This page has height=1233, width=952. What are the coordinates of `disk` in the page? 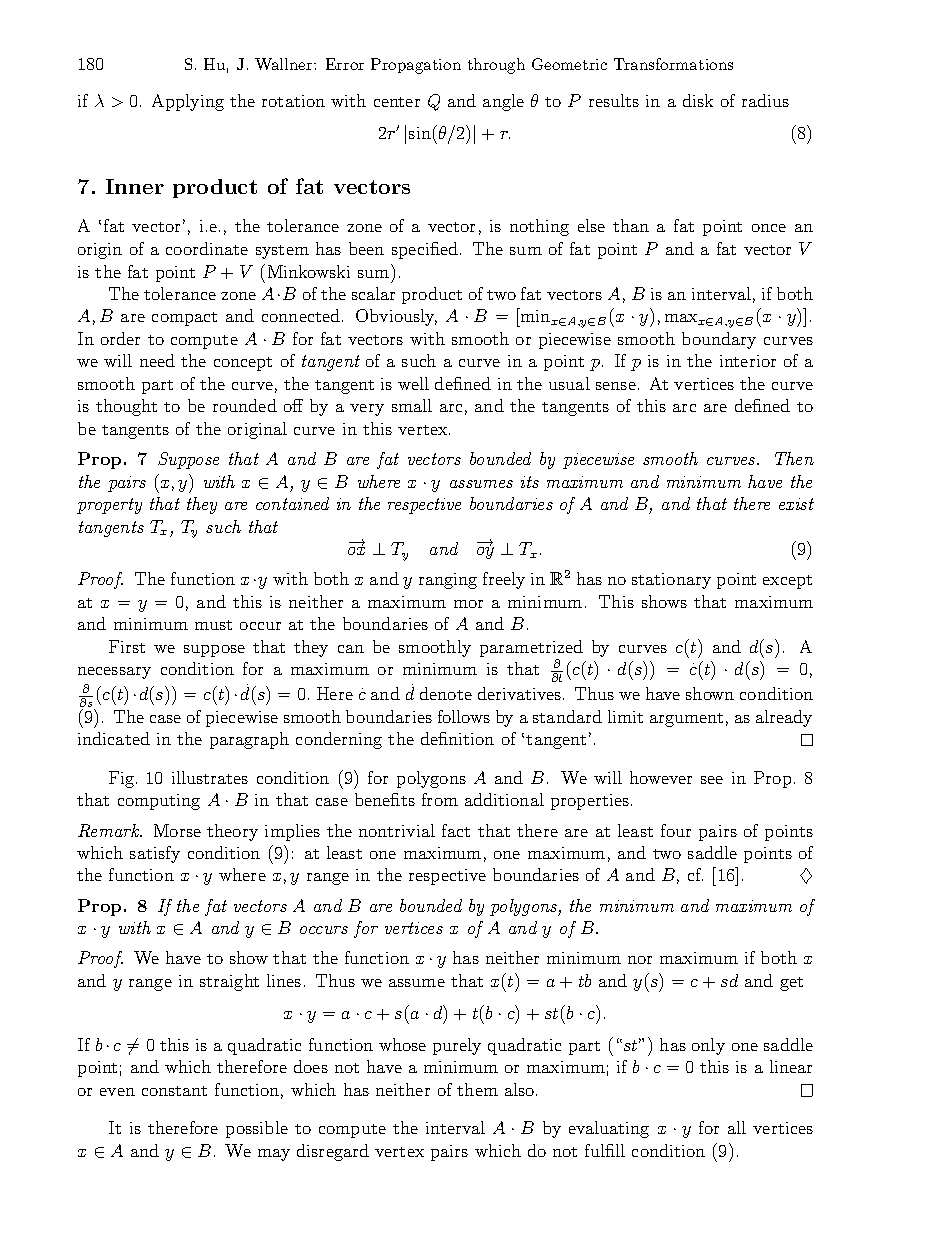 It's located at (698, 100).
